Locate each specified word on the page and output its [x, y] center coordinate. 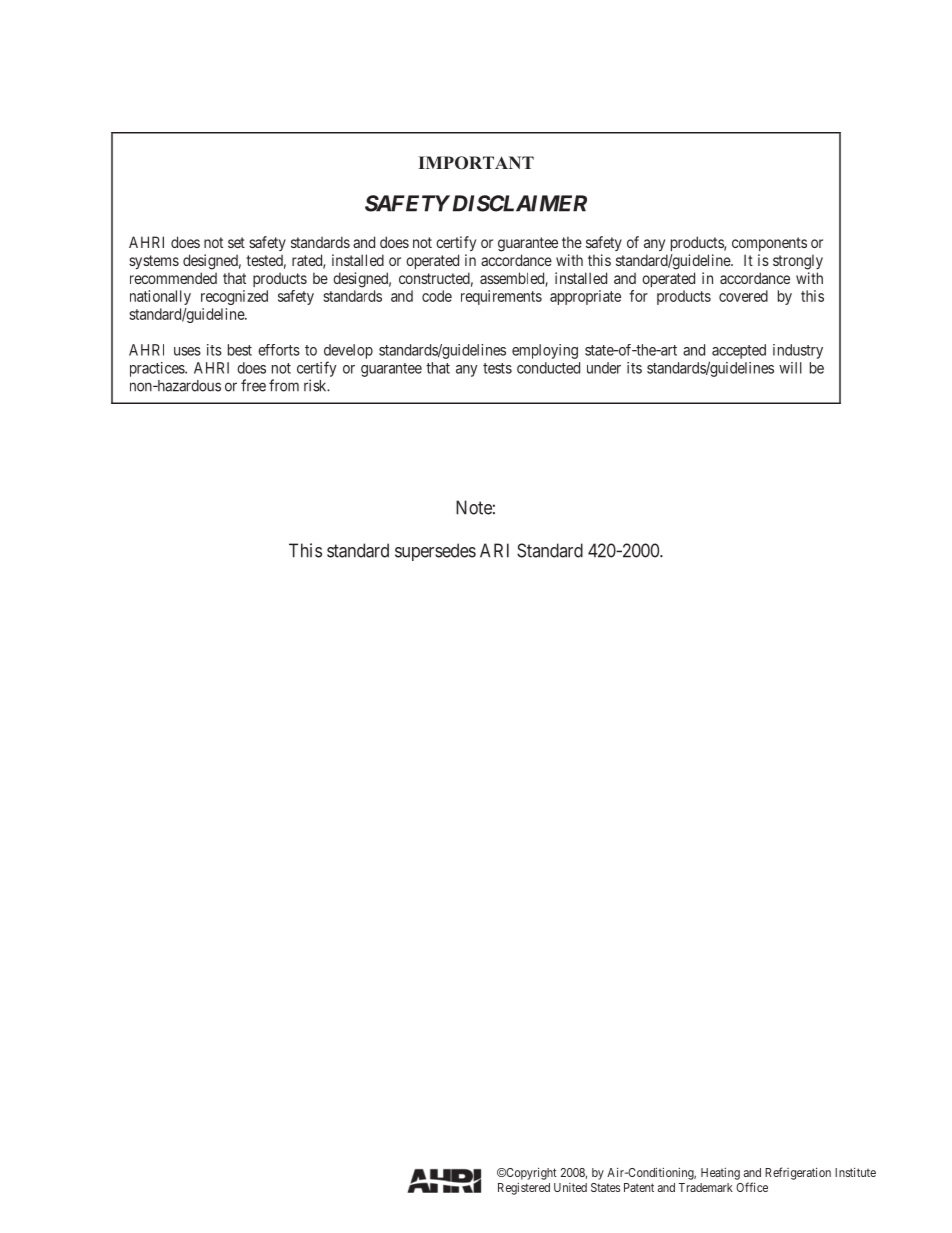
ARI [494, 550]
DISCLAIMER [518, 203]
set [236, 242]
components [769, 244]
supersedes [435, 552]
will [790, 368]
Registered [524, 1189]
